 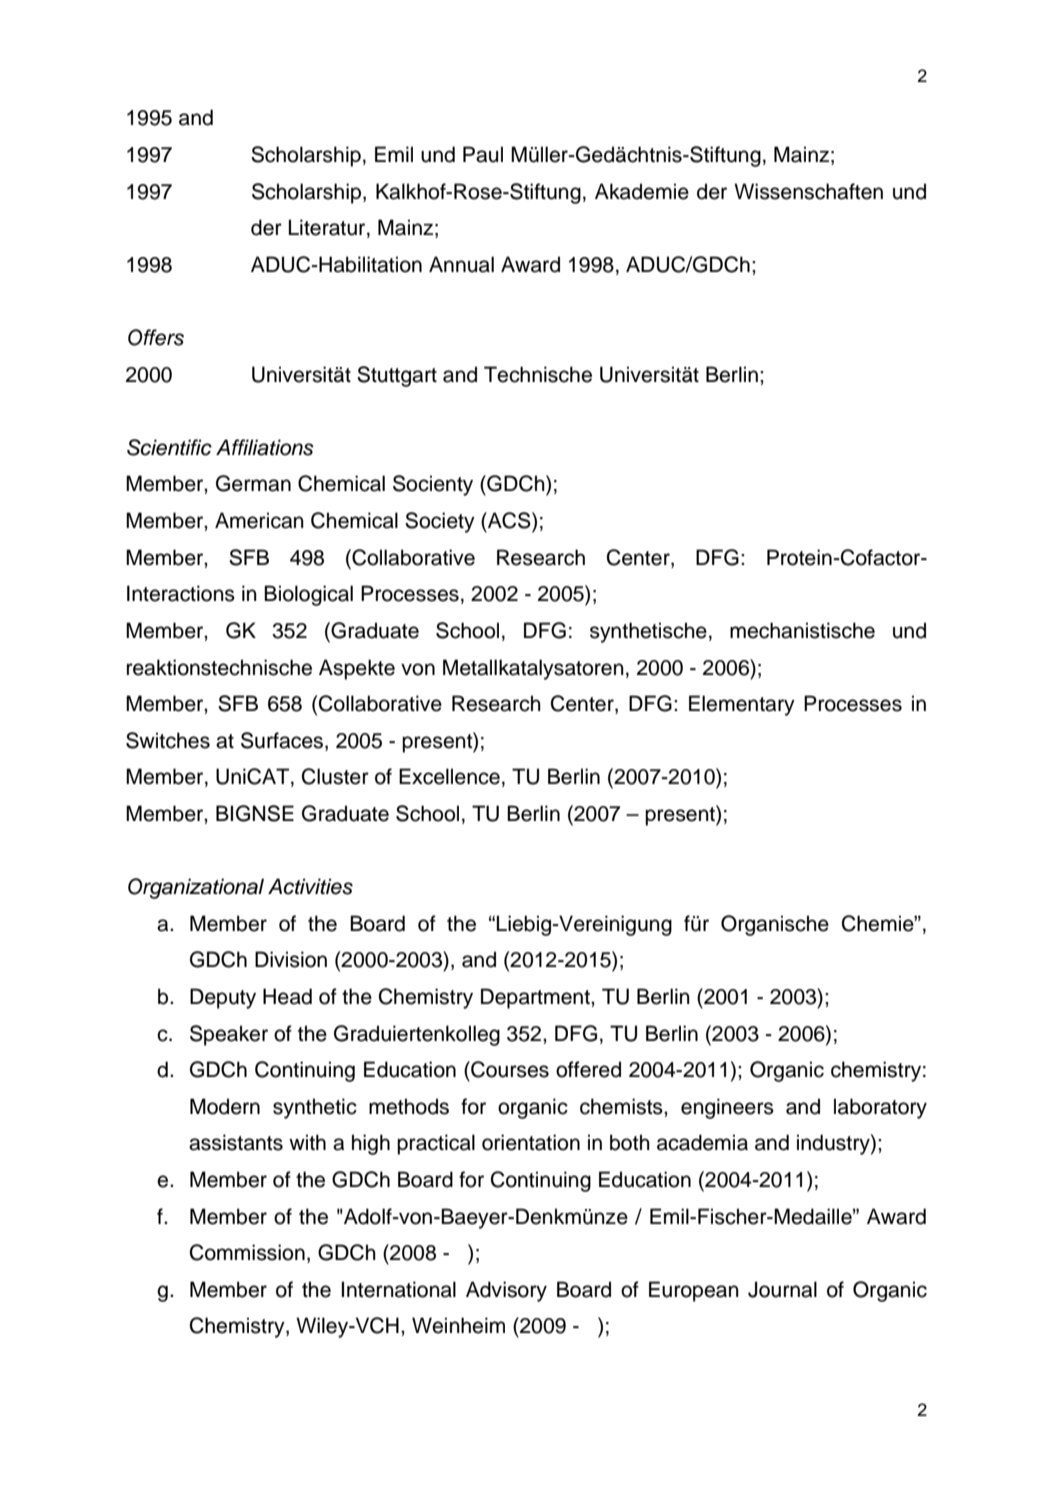 I want to click on engineers, so click(x=727, y=1108).
